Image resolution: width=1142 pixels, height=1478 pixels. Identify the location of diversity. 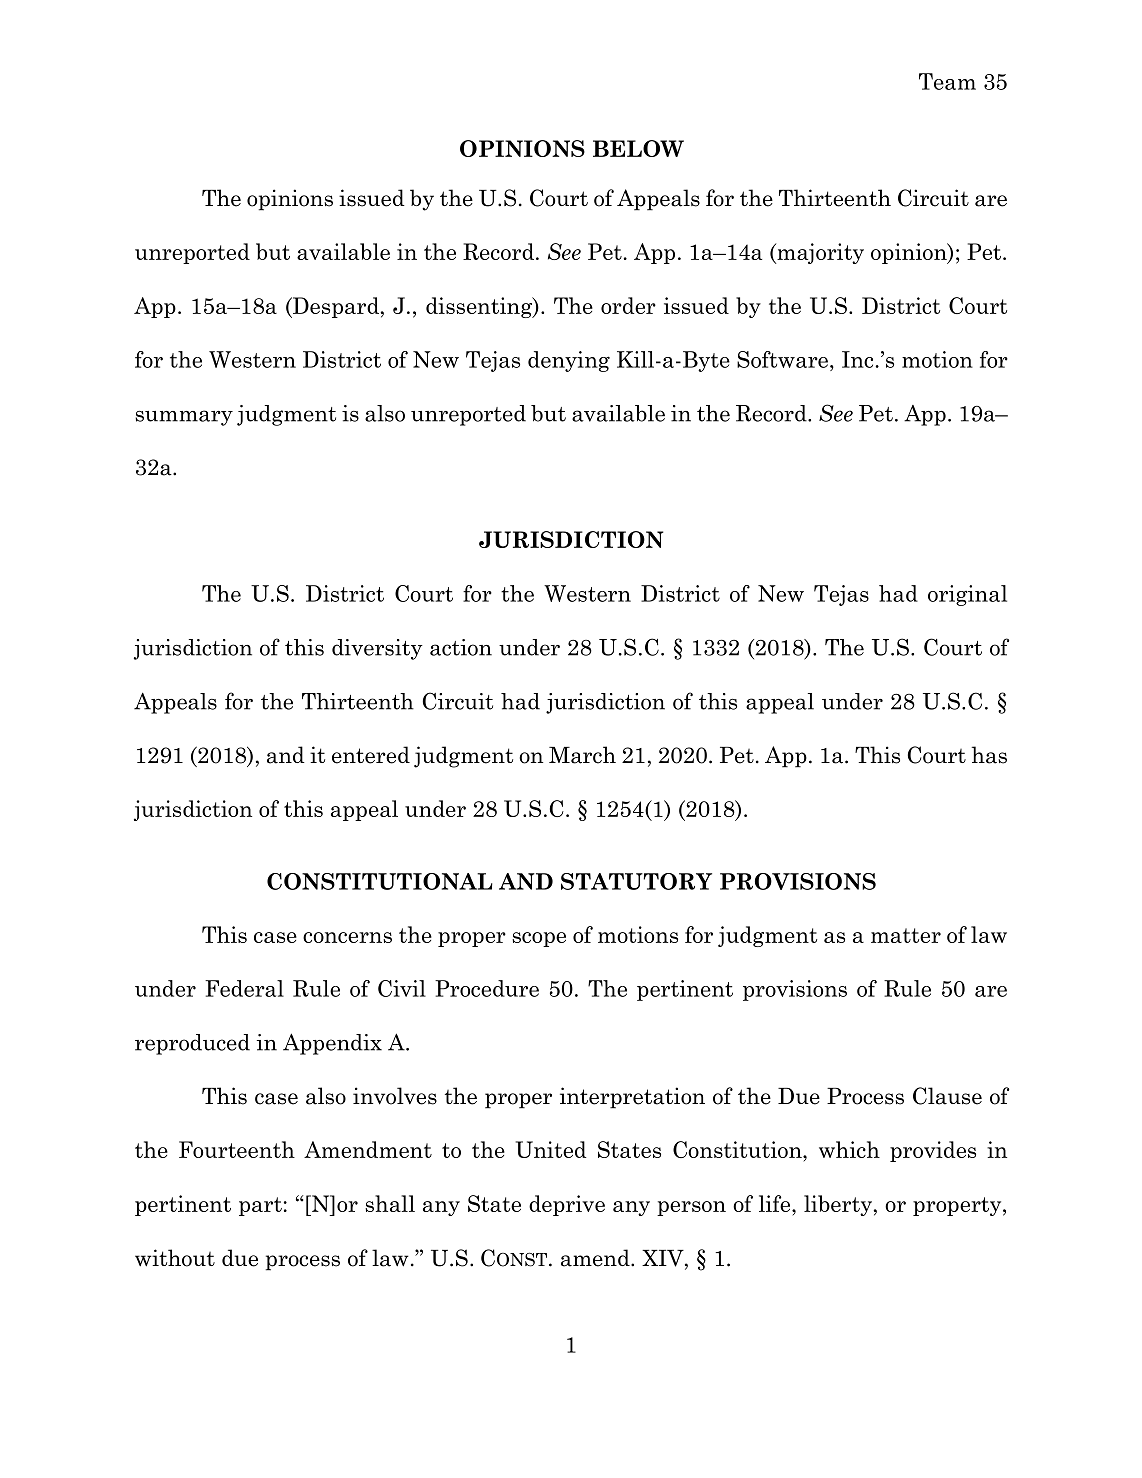
(377, 649).
